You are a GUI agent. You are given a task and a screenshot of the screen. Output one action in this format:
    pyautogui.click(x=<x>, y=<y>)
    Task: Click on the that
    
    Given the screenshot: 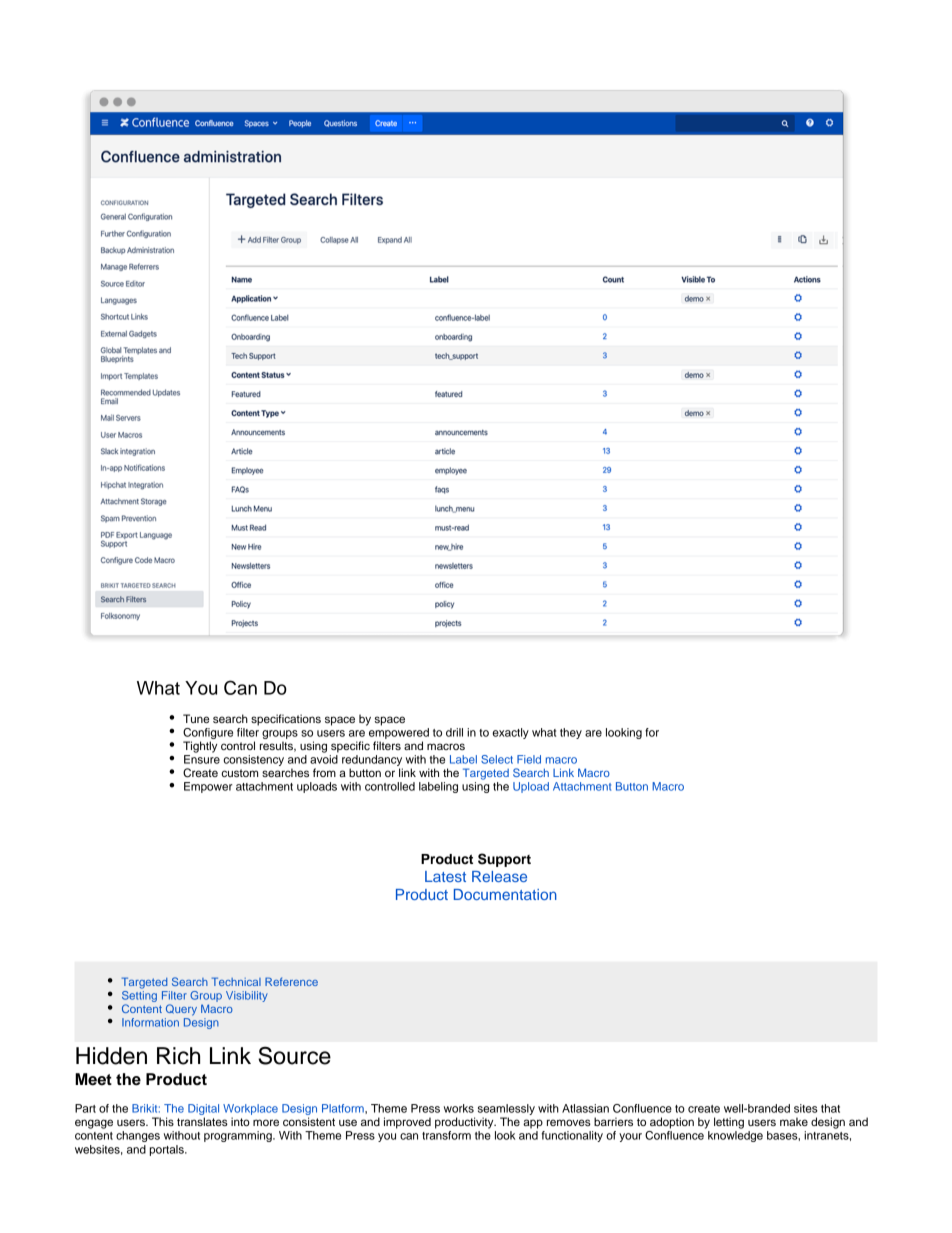 What is the action you would take?
    pyautogui.click(x=830, y=1108)
